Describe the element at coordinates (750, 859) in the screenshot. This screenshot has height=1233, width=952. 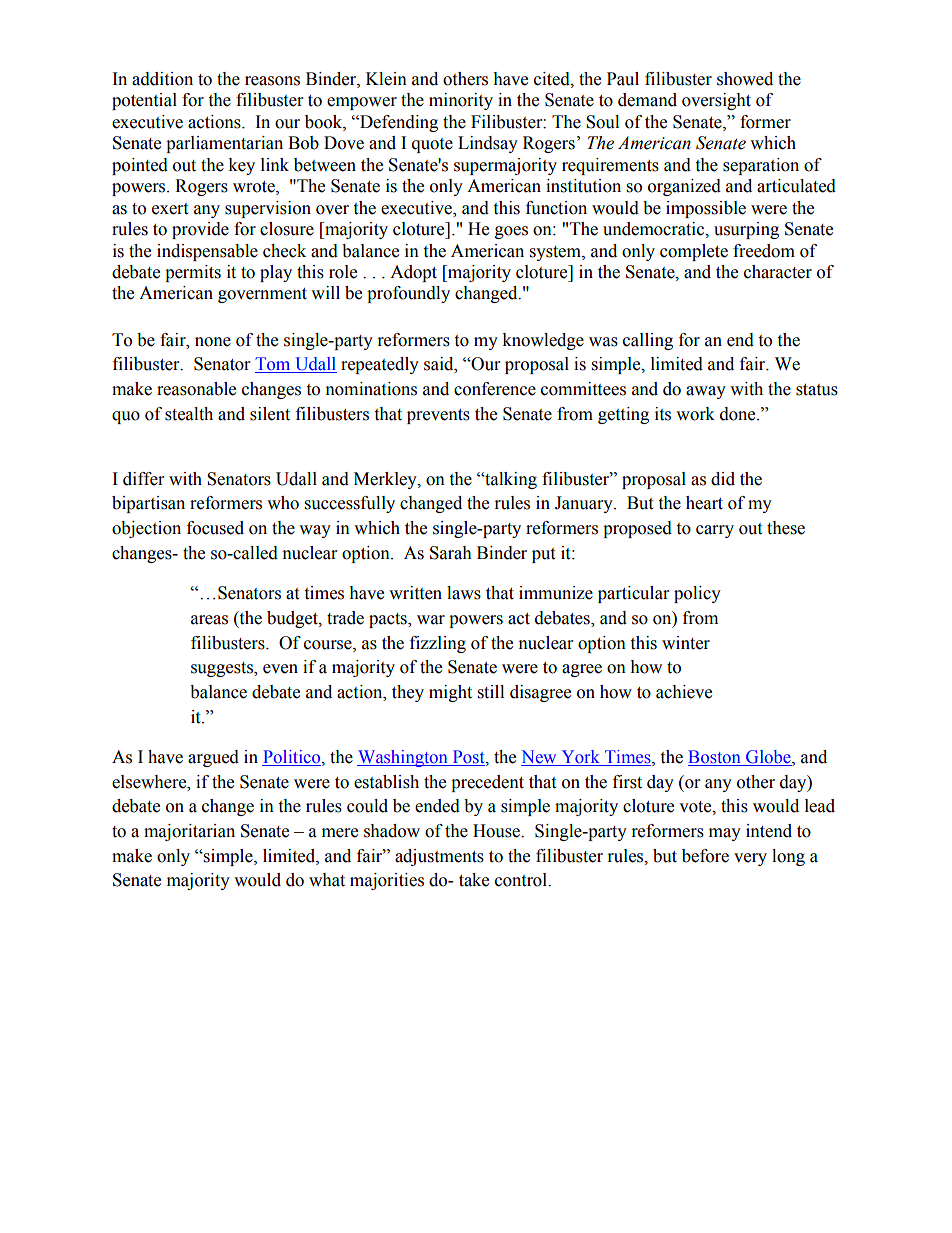
I see `very` at that location.
